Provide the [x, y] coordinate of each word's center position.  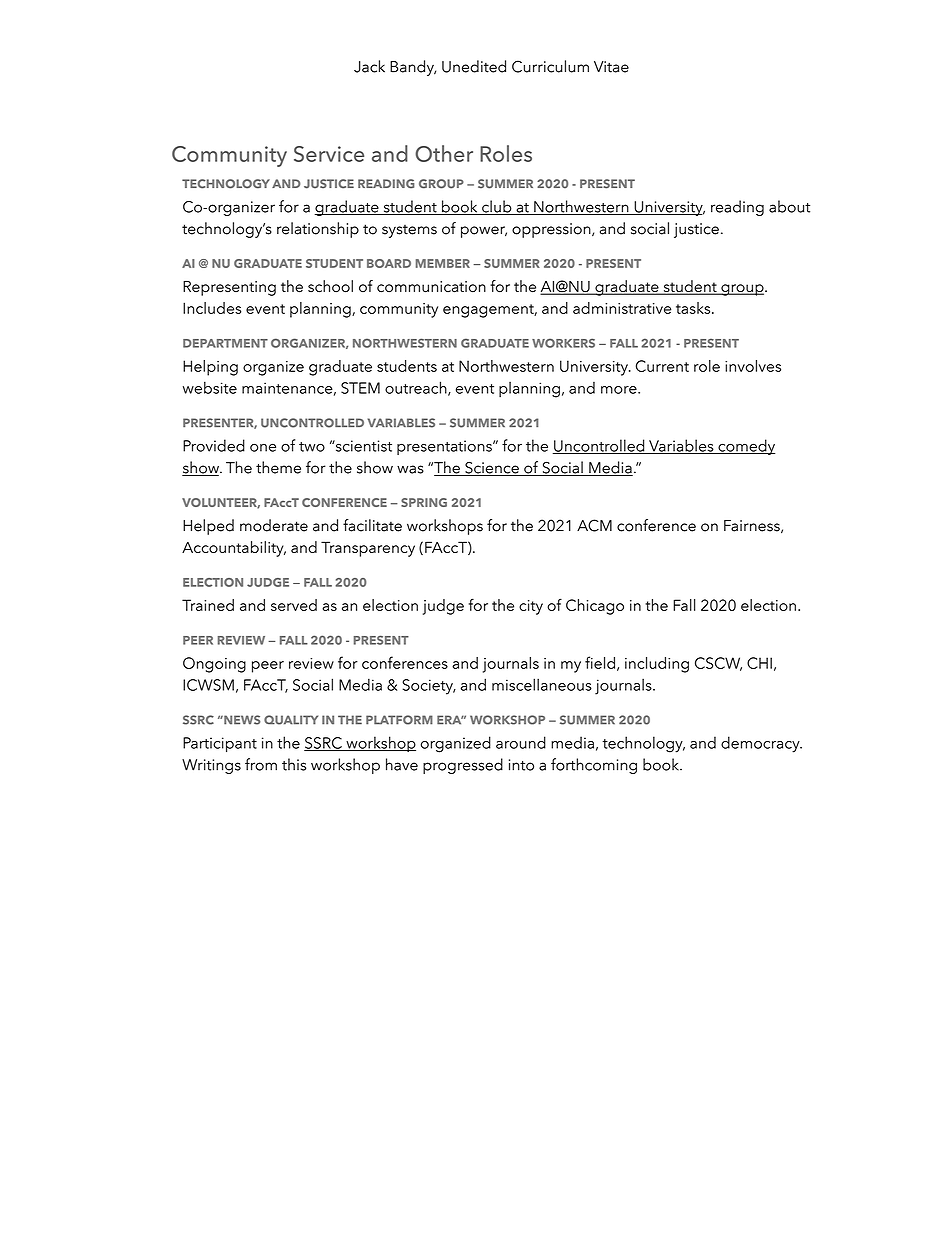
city [531, 607]
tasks [694, 308]
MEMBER [443, 263]
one [263, 448]
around [521, 742]
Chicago [595, 607]
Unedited [474, 66]
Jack [369, 66]
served [294, 605]
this [294, 764]
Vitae [611, 67]
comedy [745, 447]
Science [492, 469]
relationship [318, 230]
